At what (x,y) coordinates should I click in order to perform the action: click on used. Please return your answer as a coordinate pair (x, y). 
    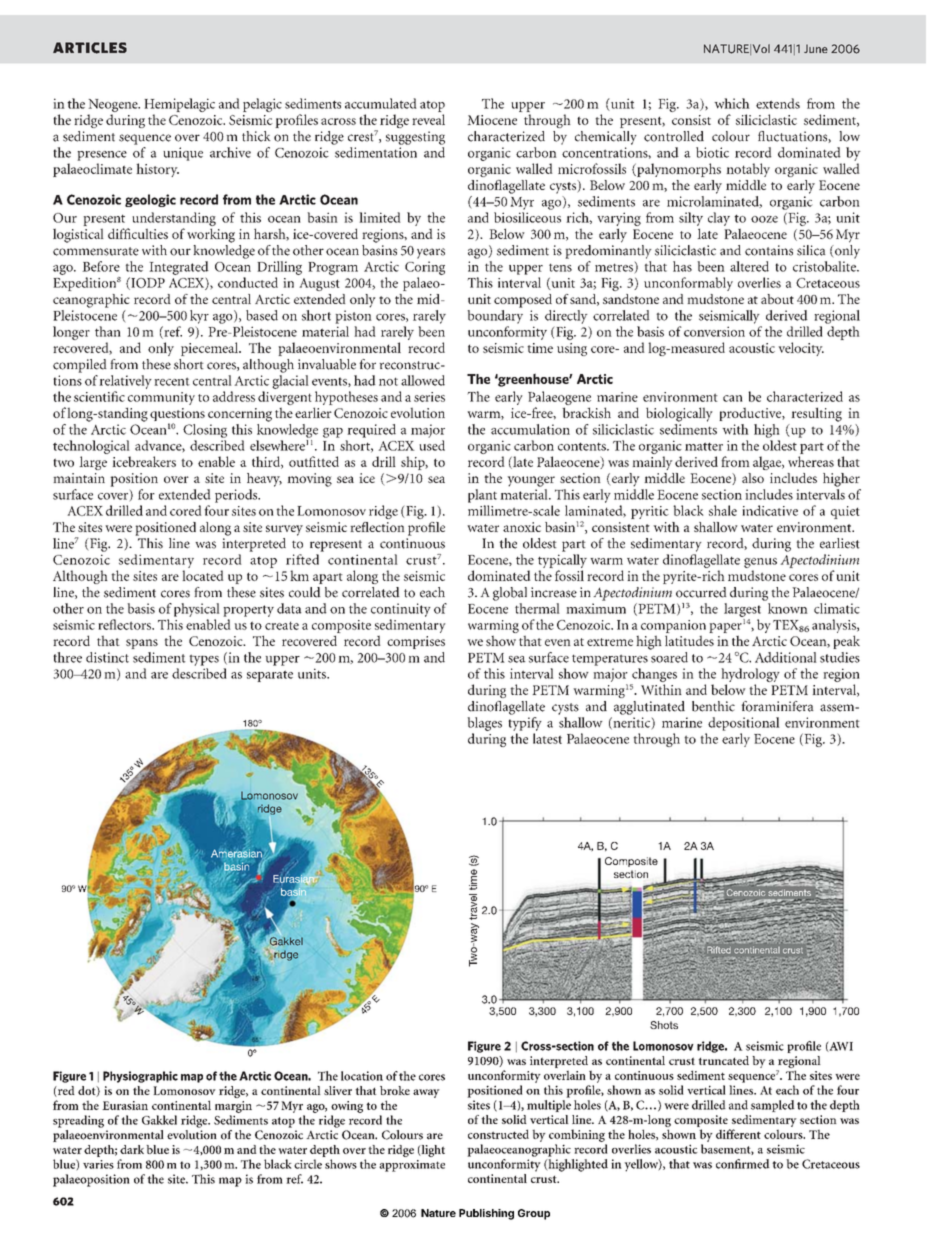
    Looking at the image, I should click on (432, 445).
